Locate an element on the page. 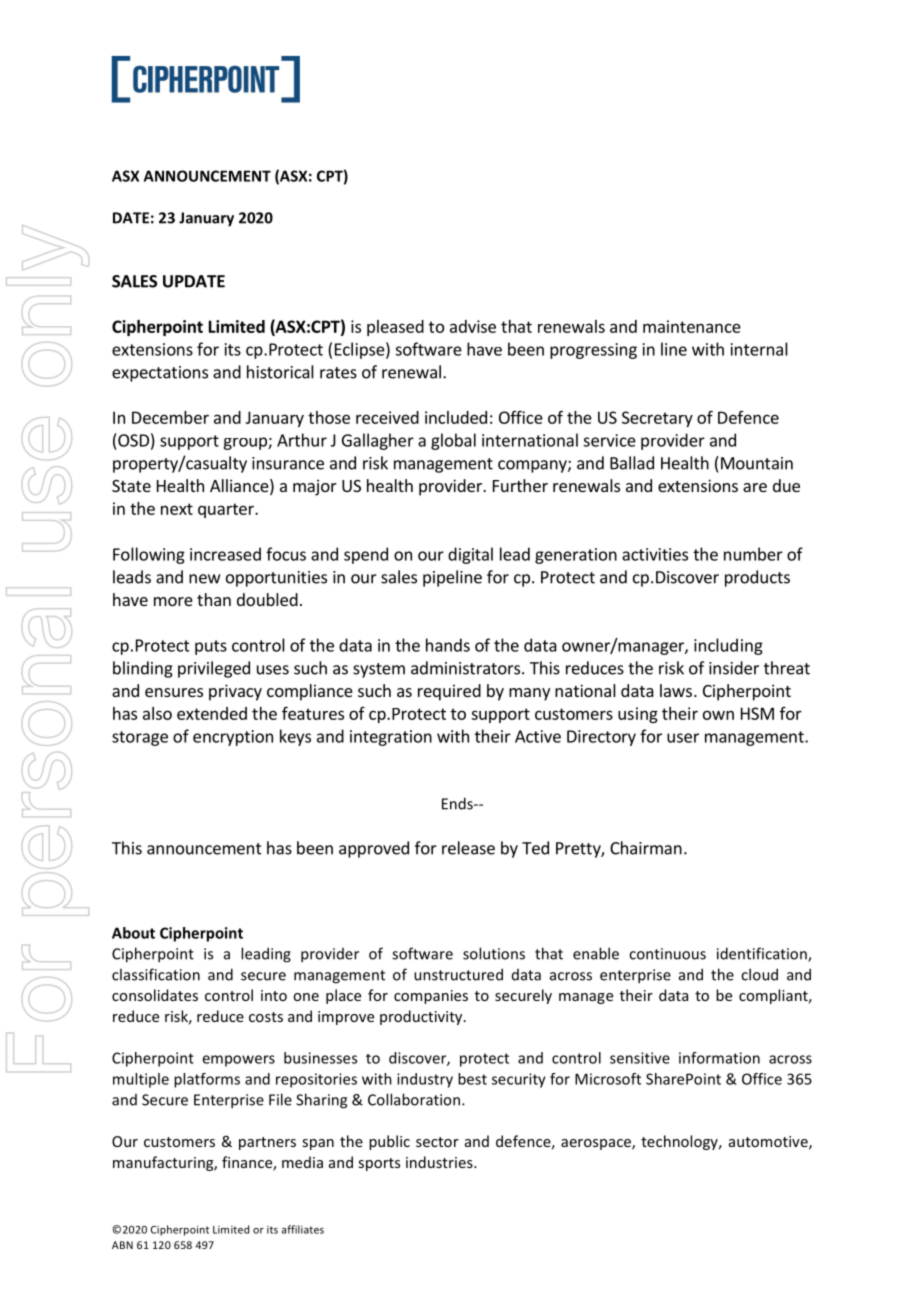  information is located at coordinates (719, 1058).
